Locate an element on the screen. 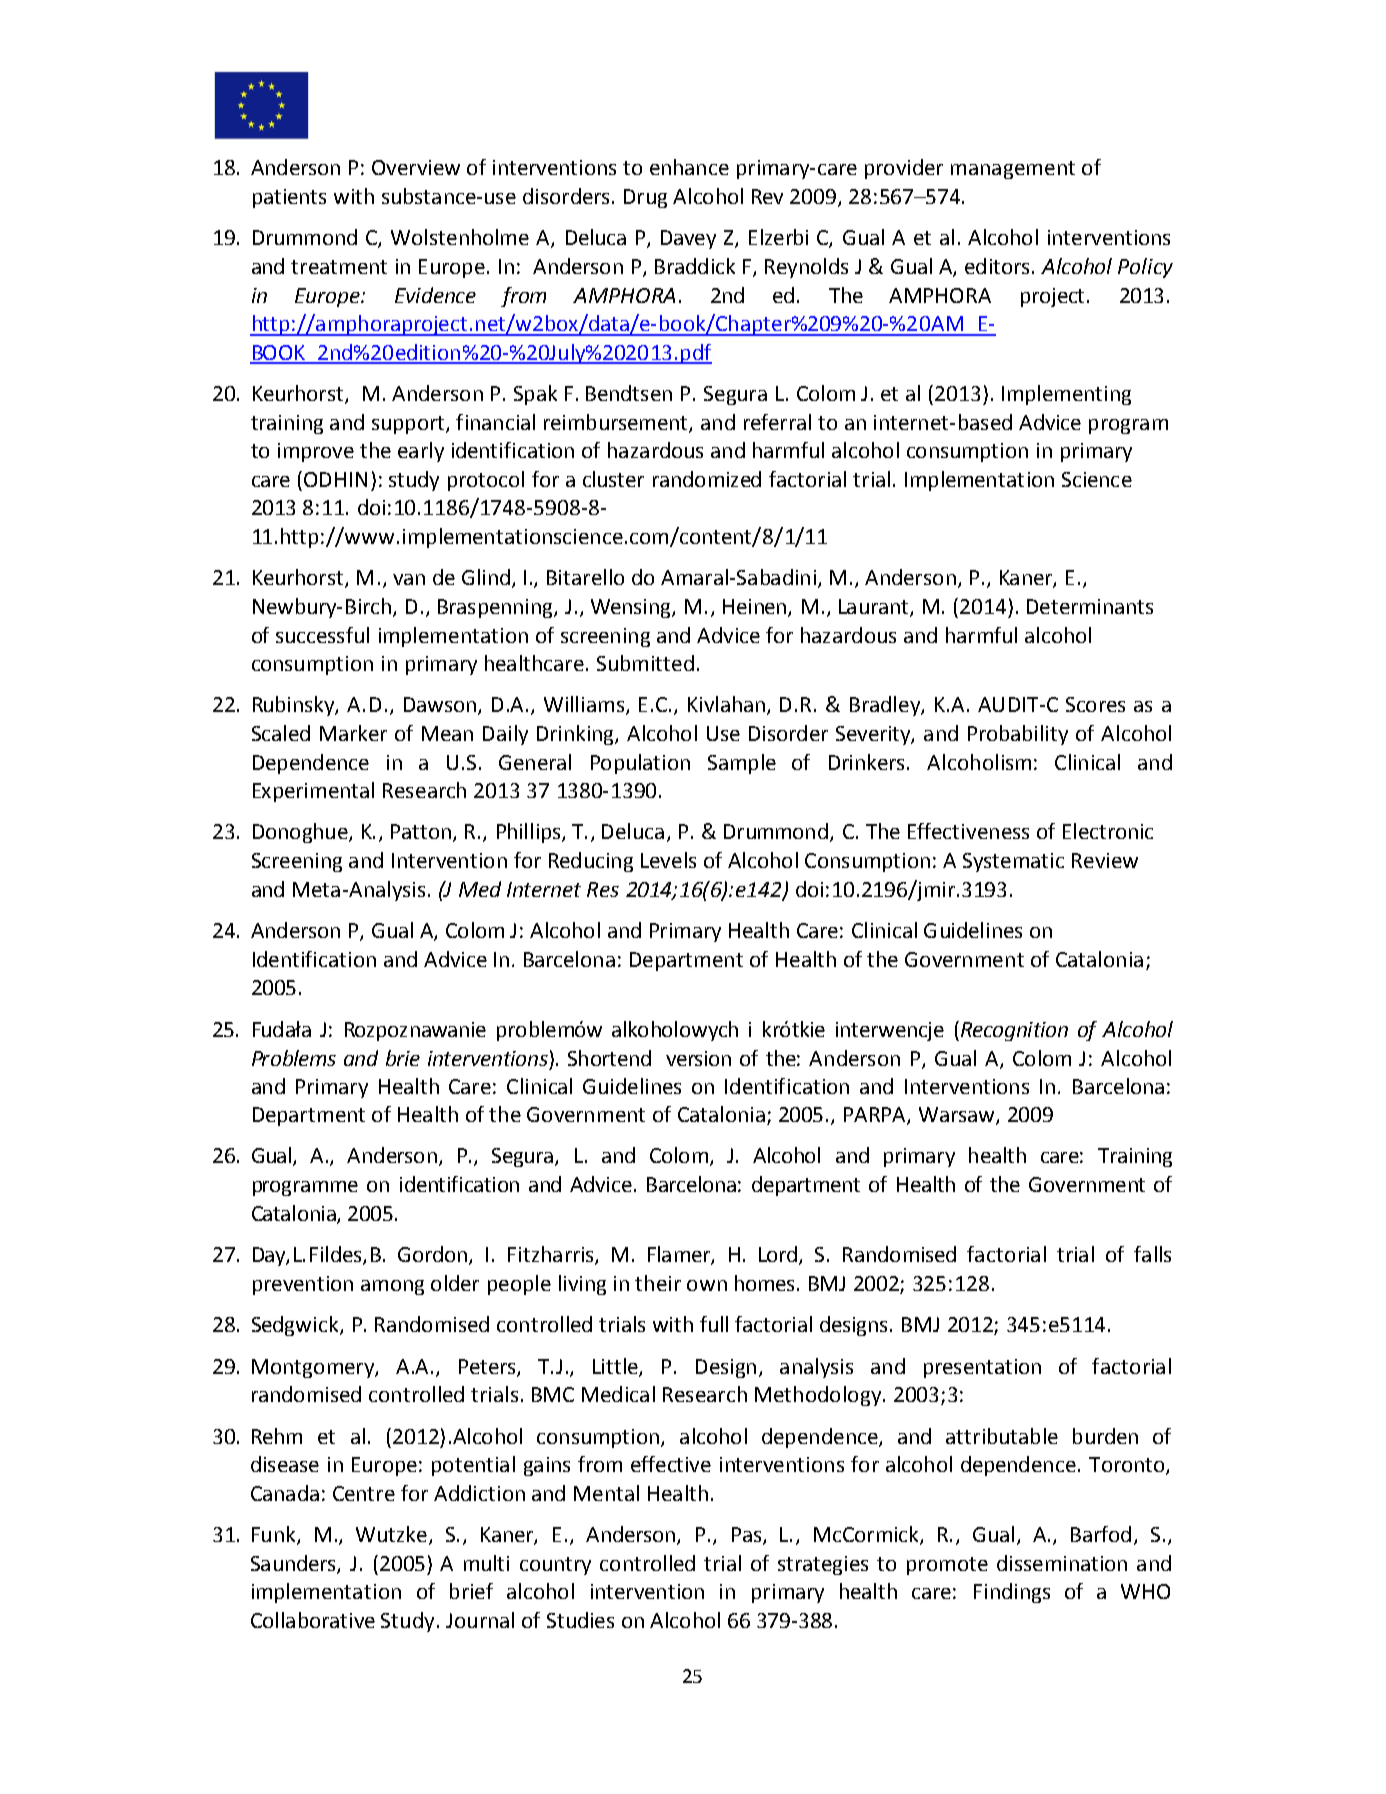 The width and height of the screenshot is (1386, 1794). Levels is located at coordinates (668, 860).
